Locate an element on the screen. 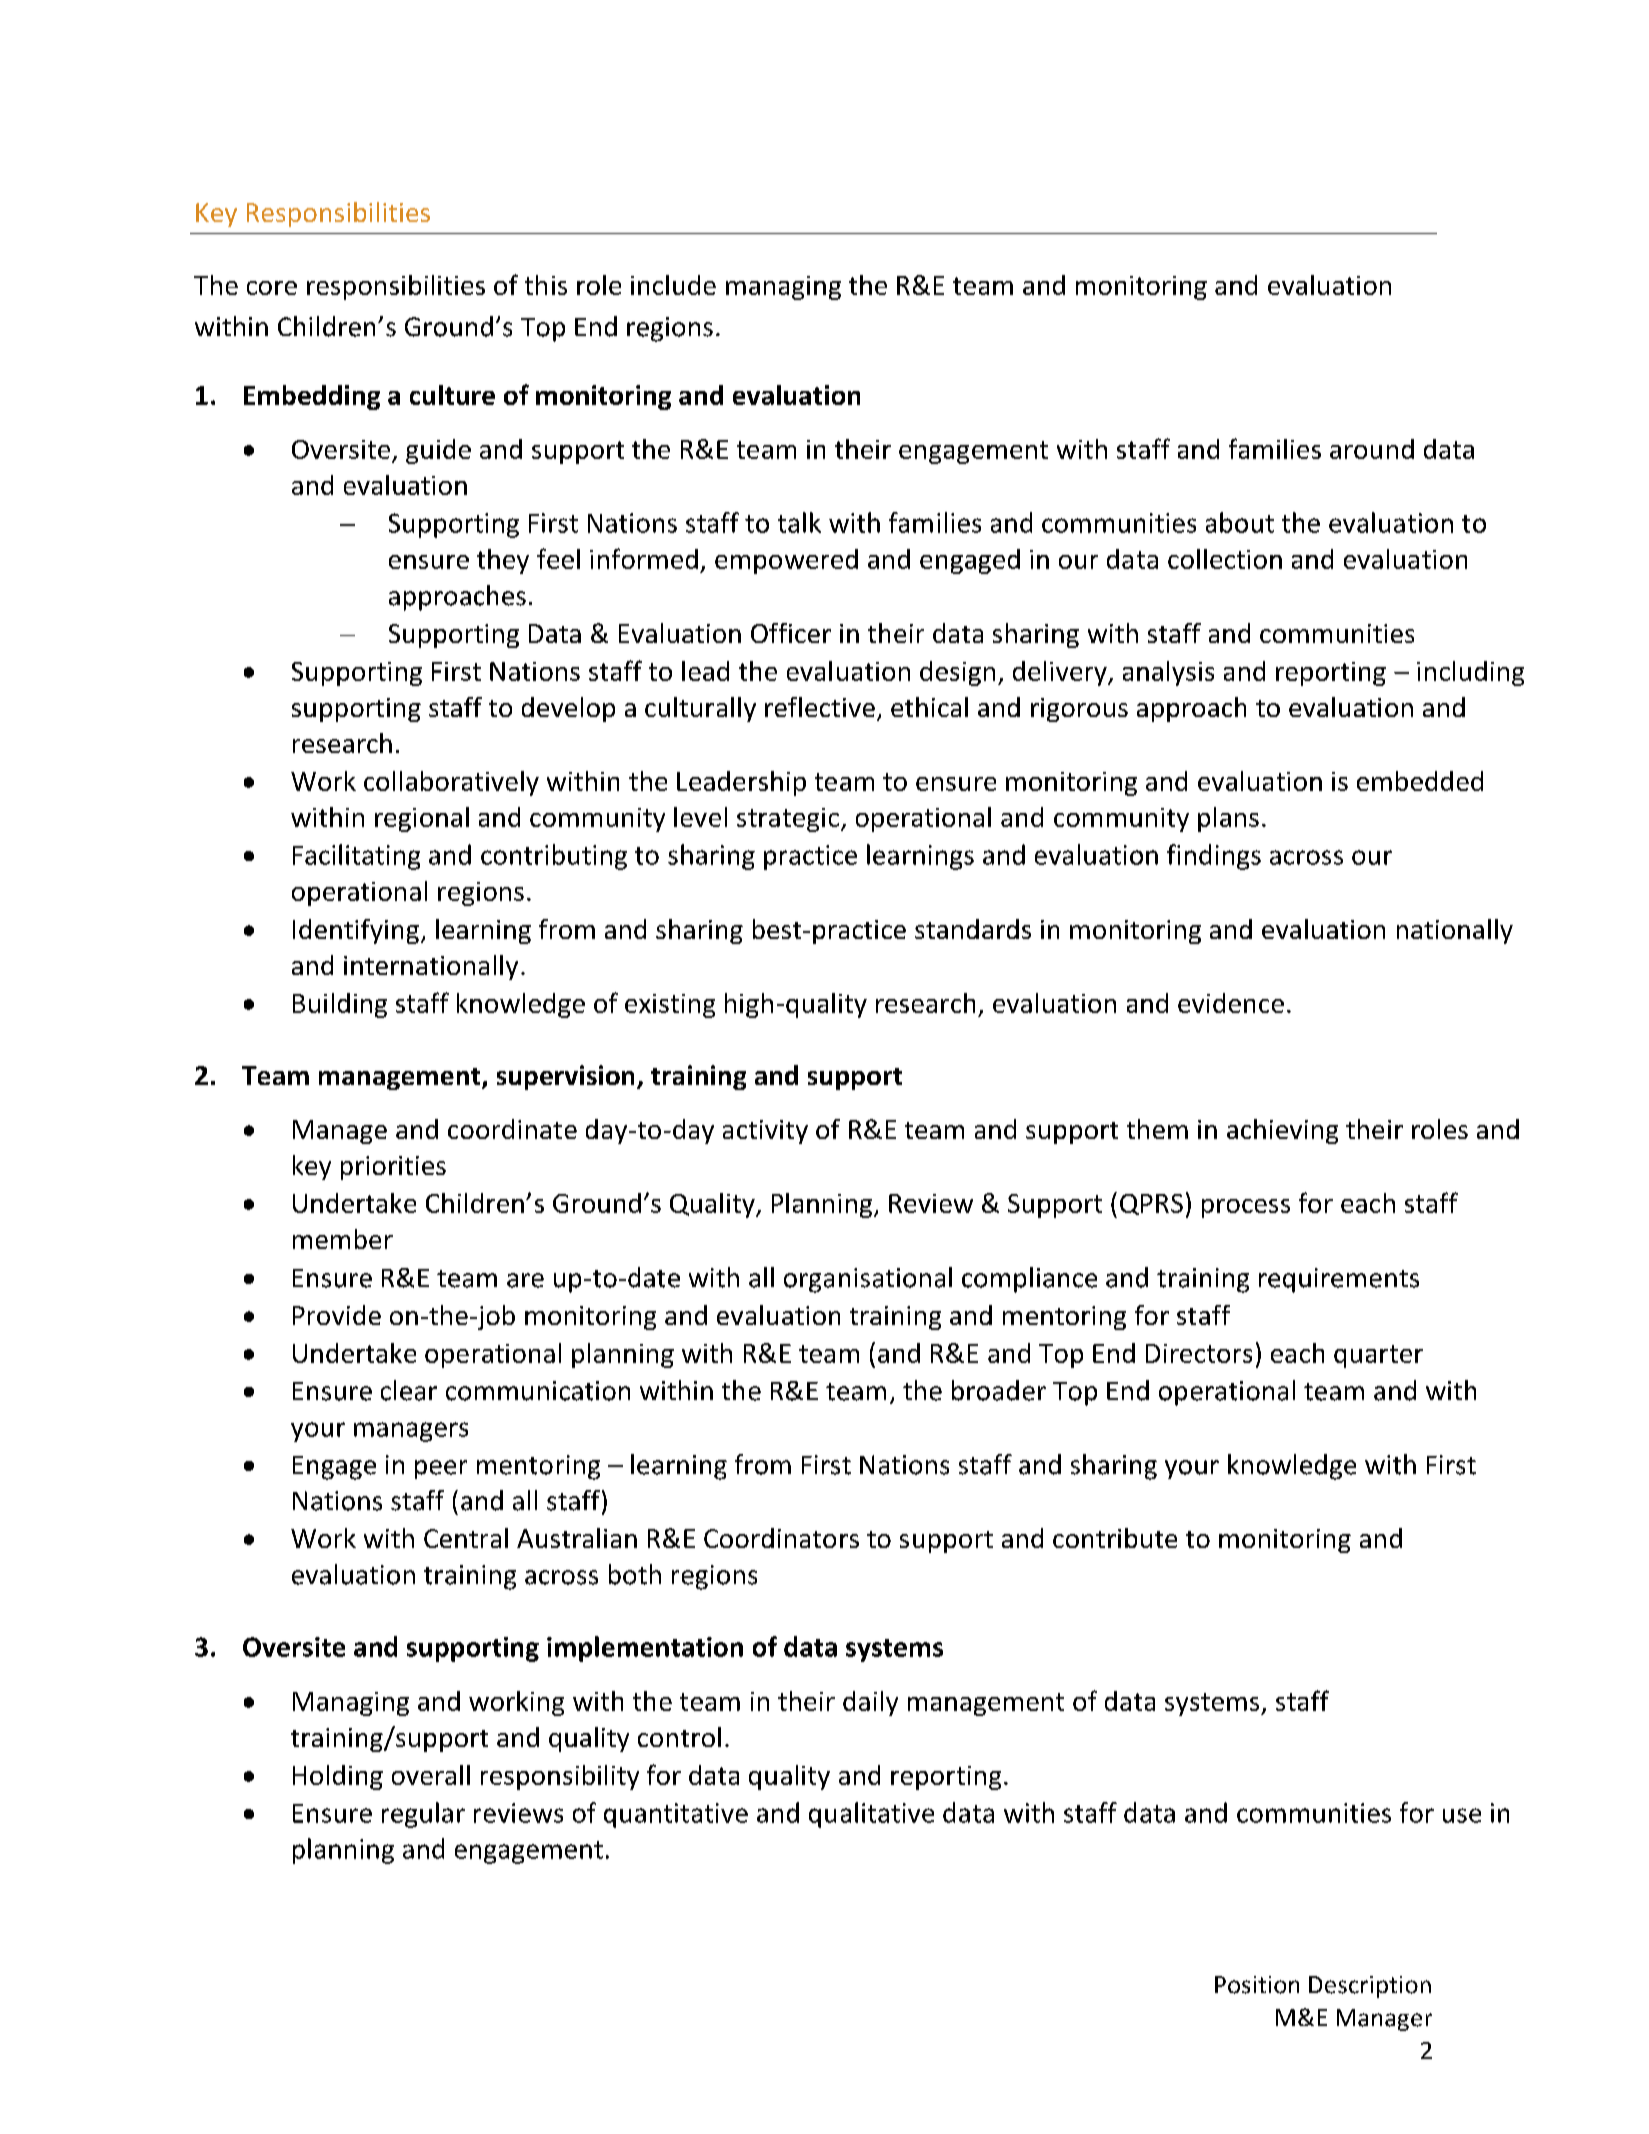 The image size is (1649, 2134). including is located at coordinates (1470, 673).
